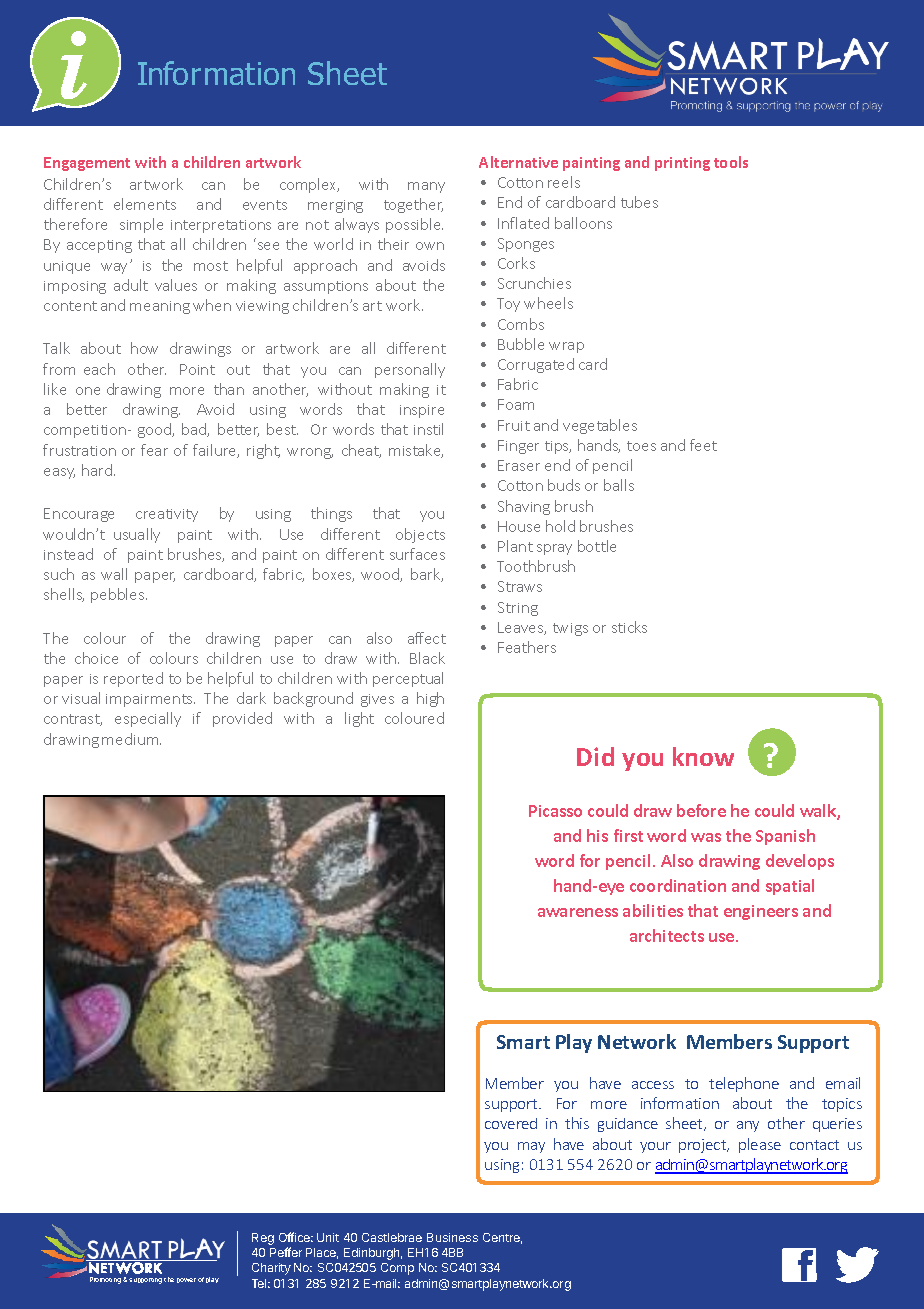 The width and height of the screenshot is (924, 1309). I want to click on many, so click(426, 187).
